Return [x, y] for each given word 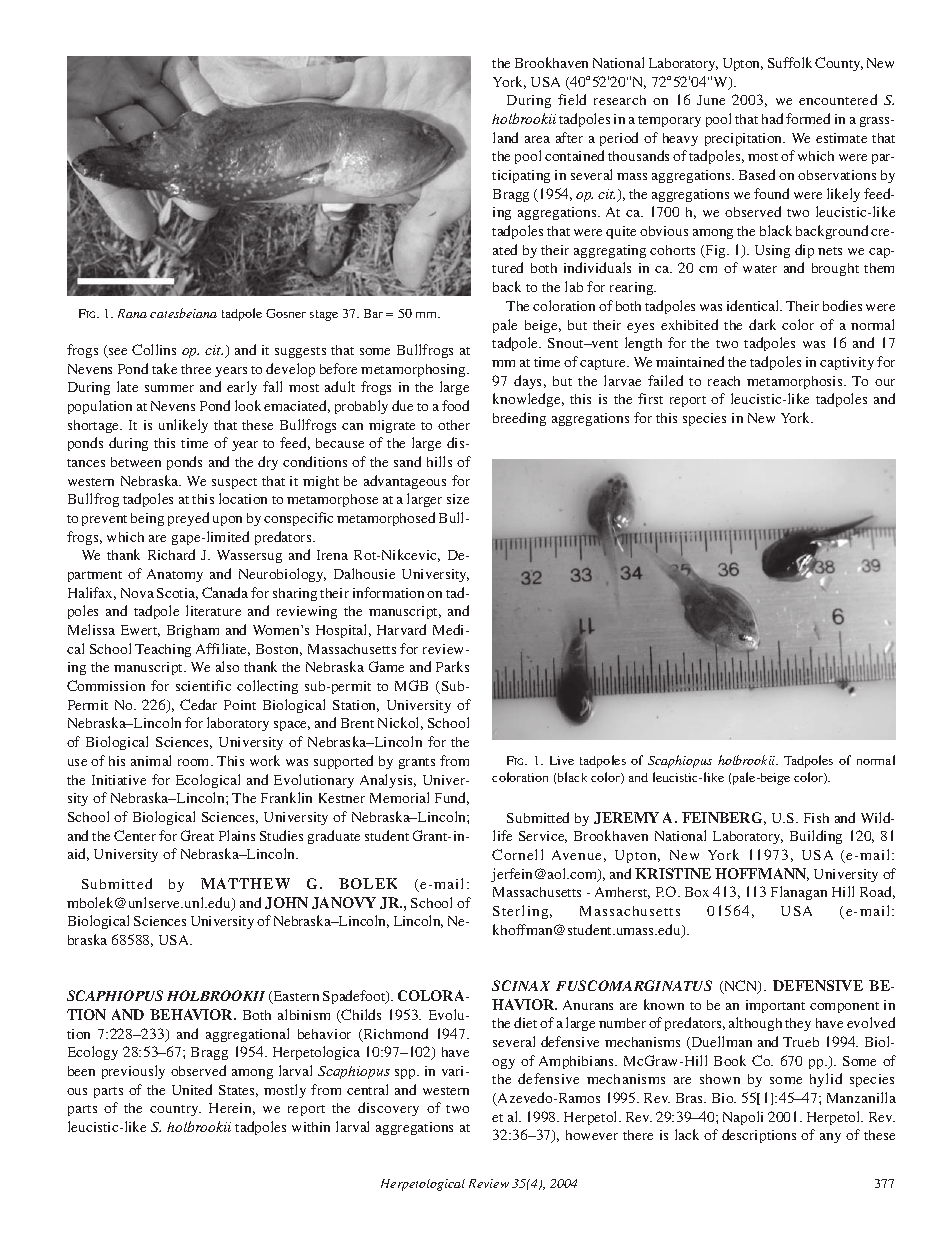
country [175, 1110]
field [572, 99]
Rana [132, 313]
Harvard [401, 629]
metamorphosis [796, 382]
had [772, 118]
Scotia [177, 594]
